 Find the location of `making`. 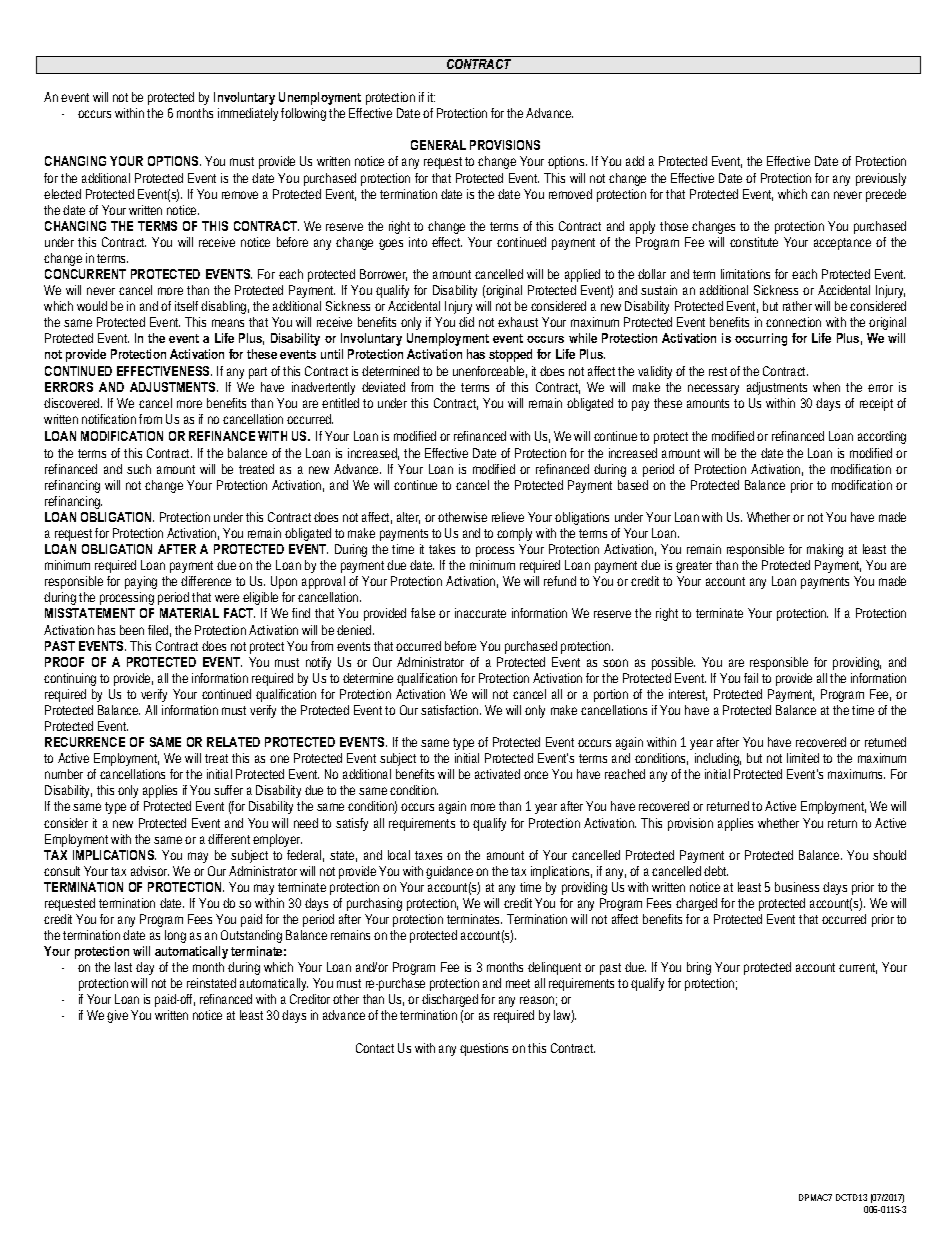

making is located at coordinates (825, 550).
